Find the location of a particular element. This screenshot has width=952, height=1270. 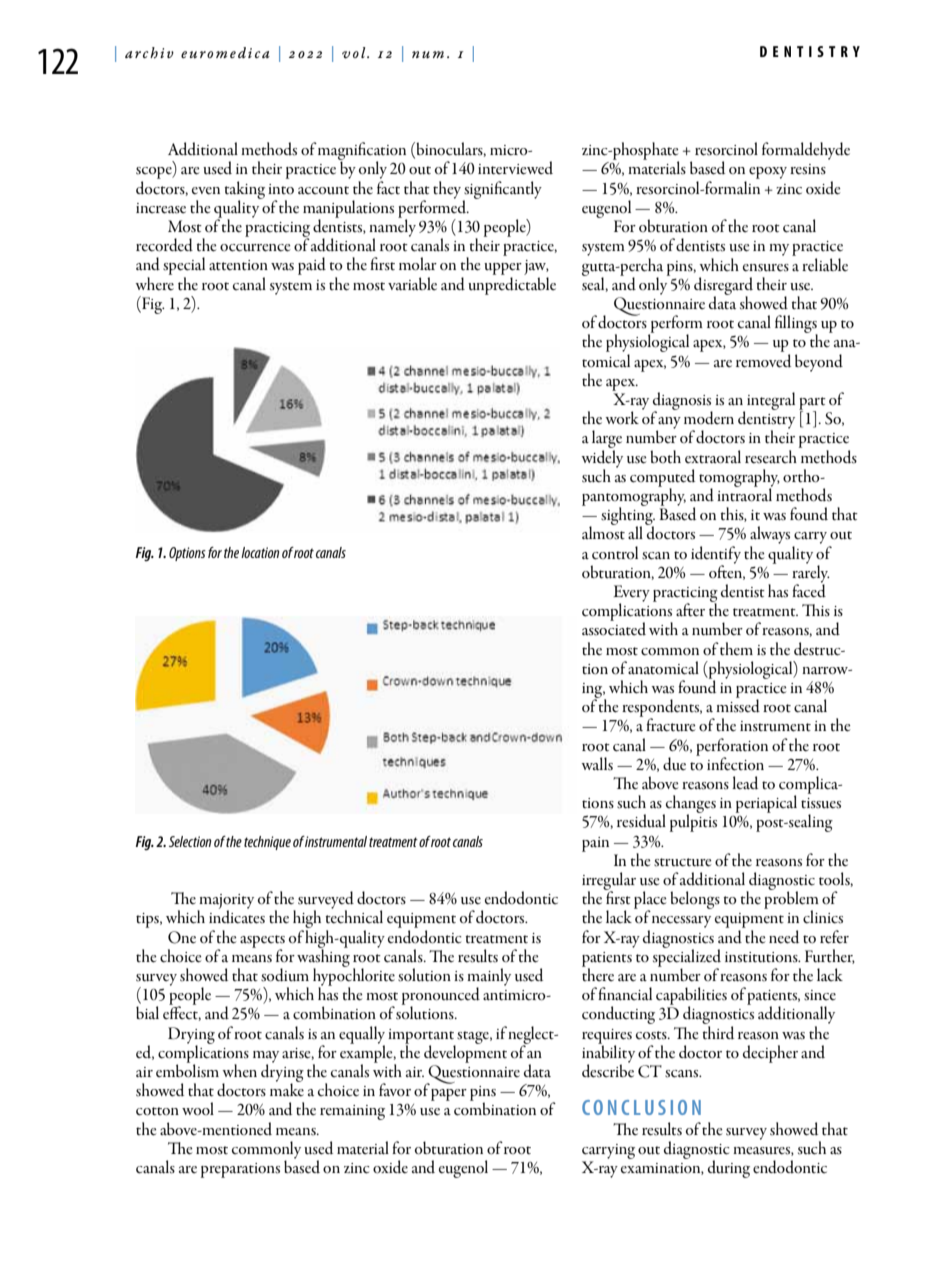

taking is located at coordinates (244, 191).
